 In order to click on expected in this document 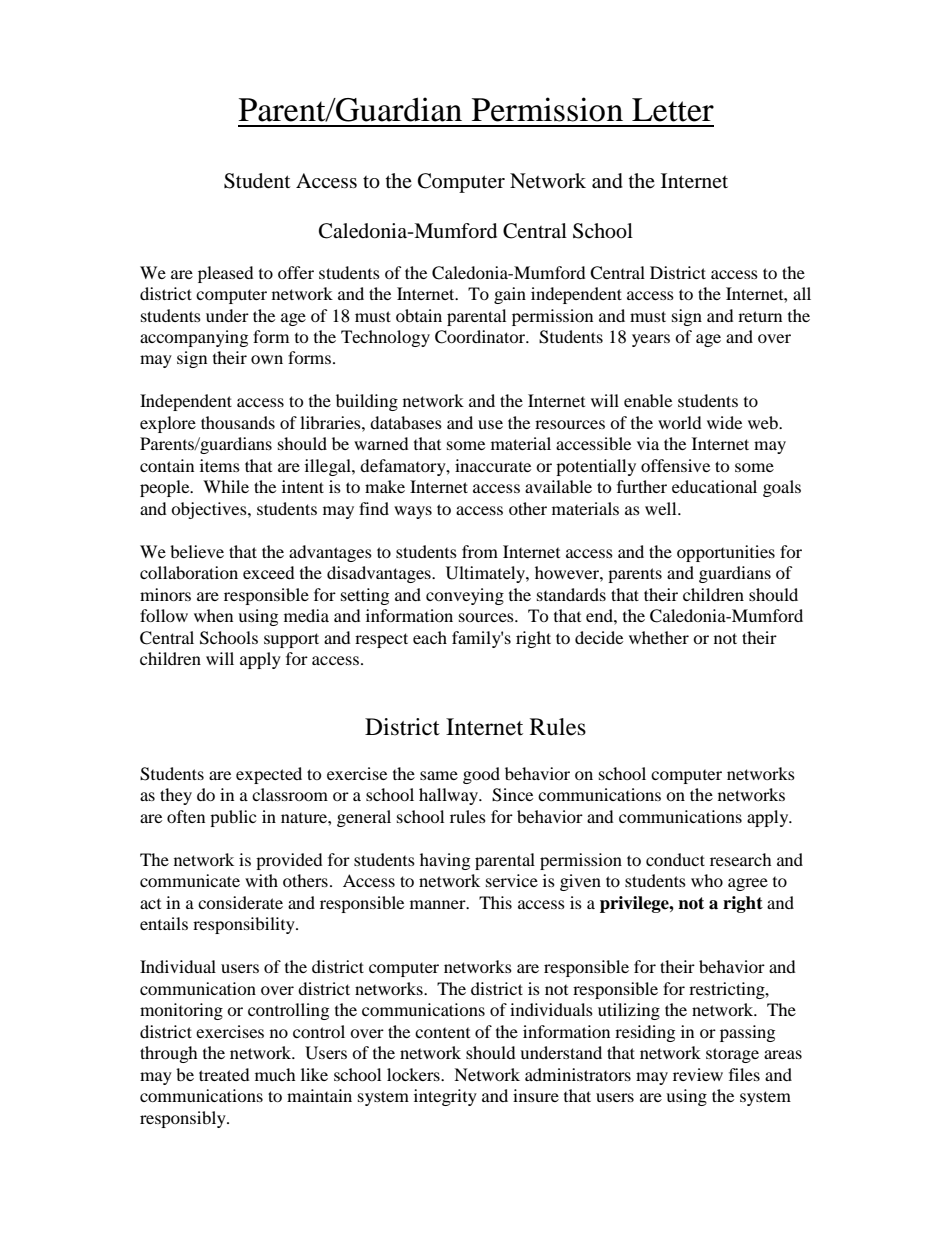, I will do `click(269, 775)`.
